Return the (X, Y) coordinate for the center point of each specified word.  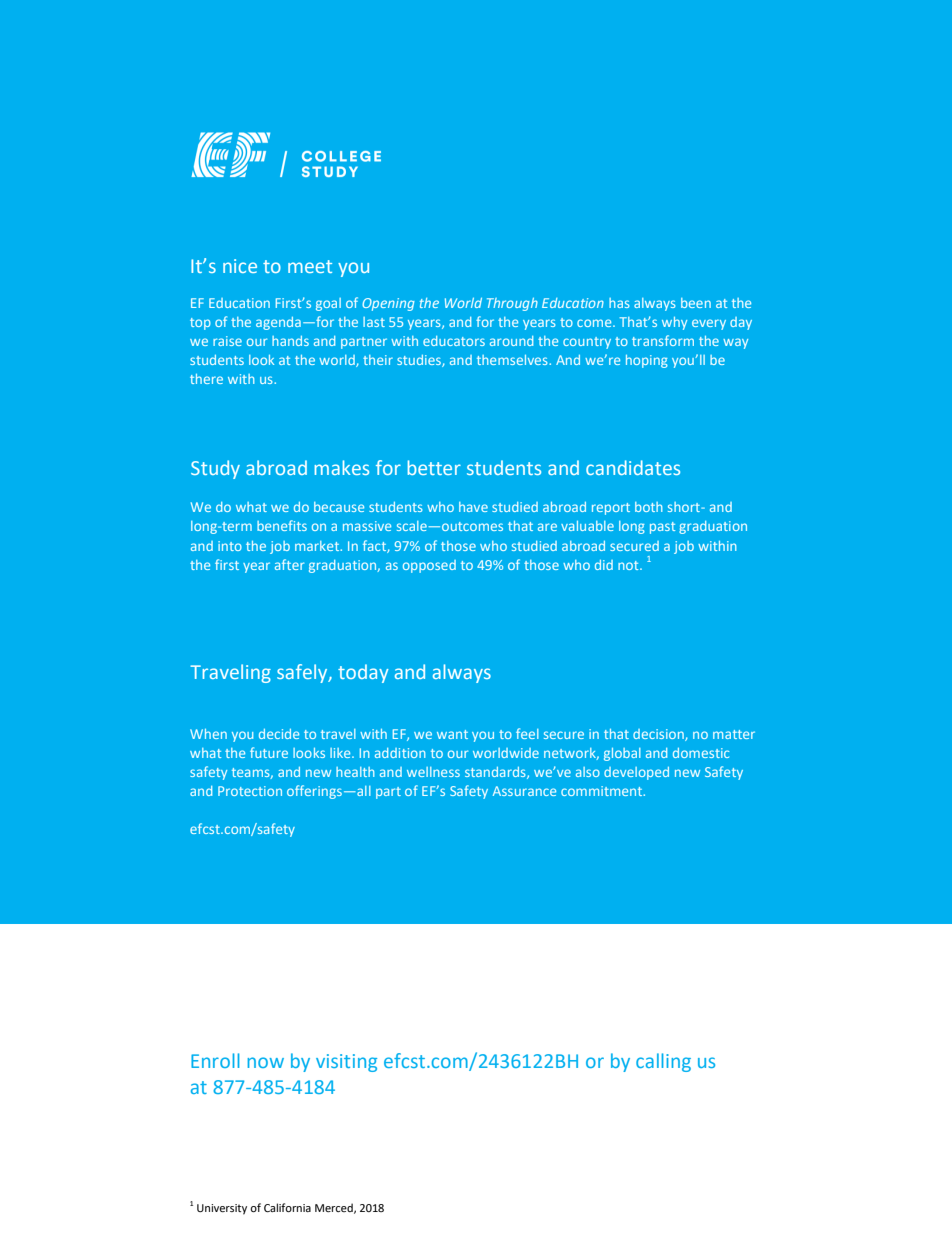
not (629, 565)
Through (512, 304)
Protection (250, 791)
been (696, 303)
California (287, 1207)
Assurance (524, 791)
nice (240, 266)
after (289, 564)
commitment (603, 791)
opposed (429, 566)
